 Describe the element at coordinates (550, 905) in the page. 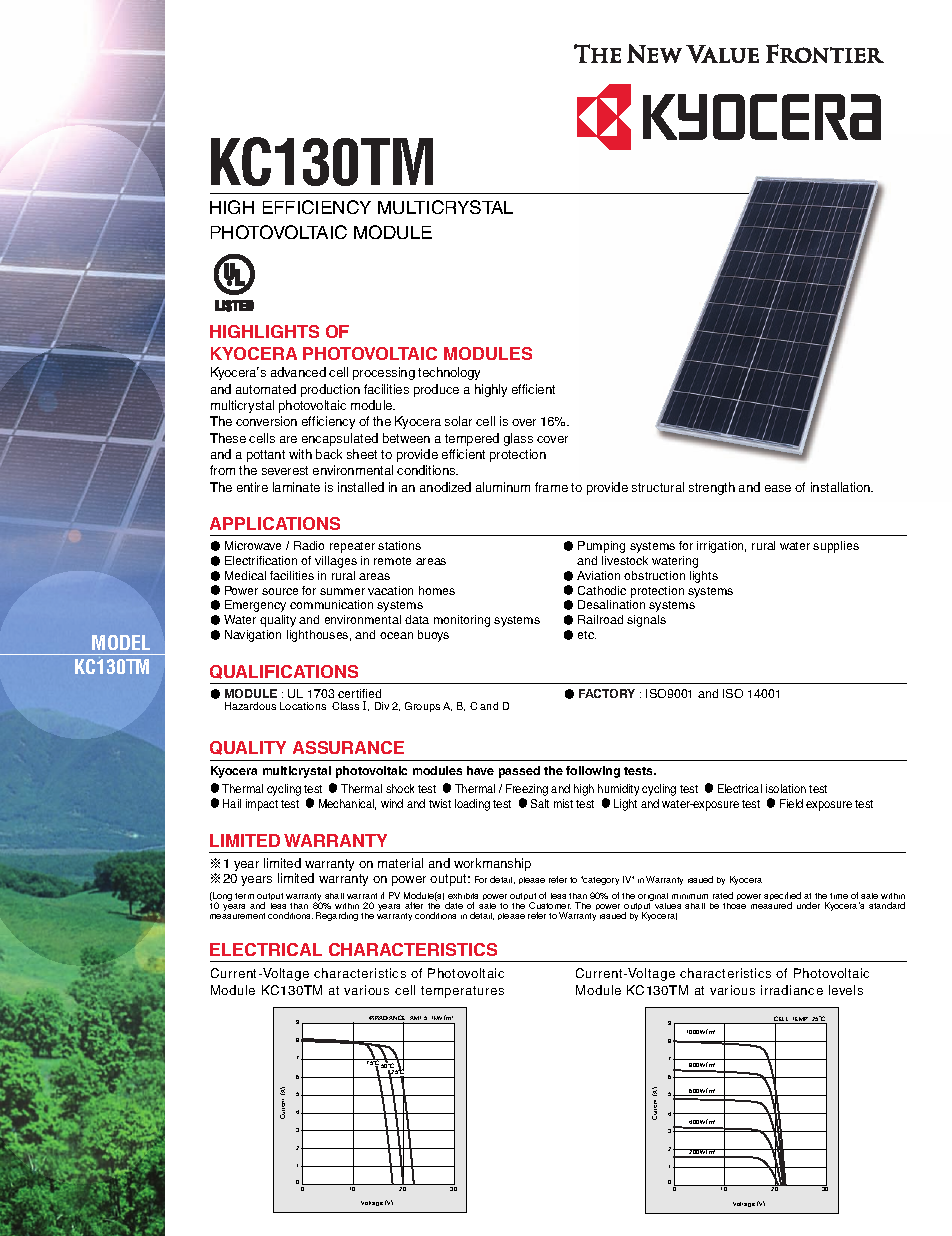

I see `Customer` at that location.
